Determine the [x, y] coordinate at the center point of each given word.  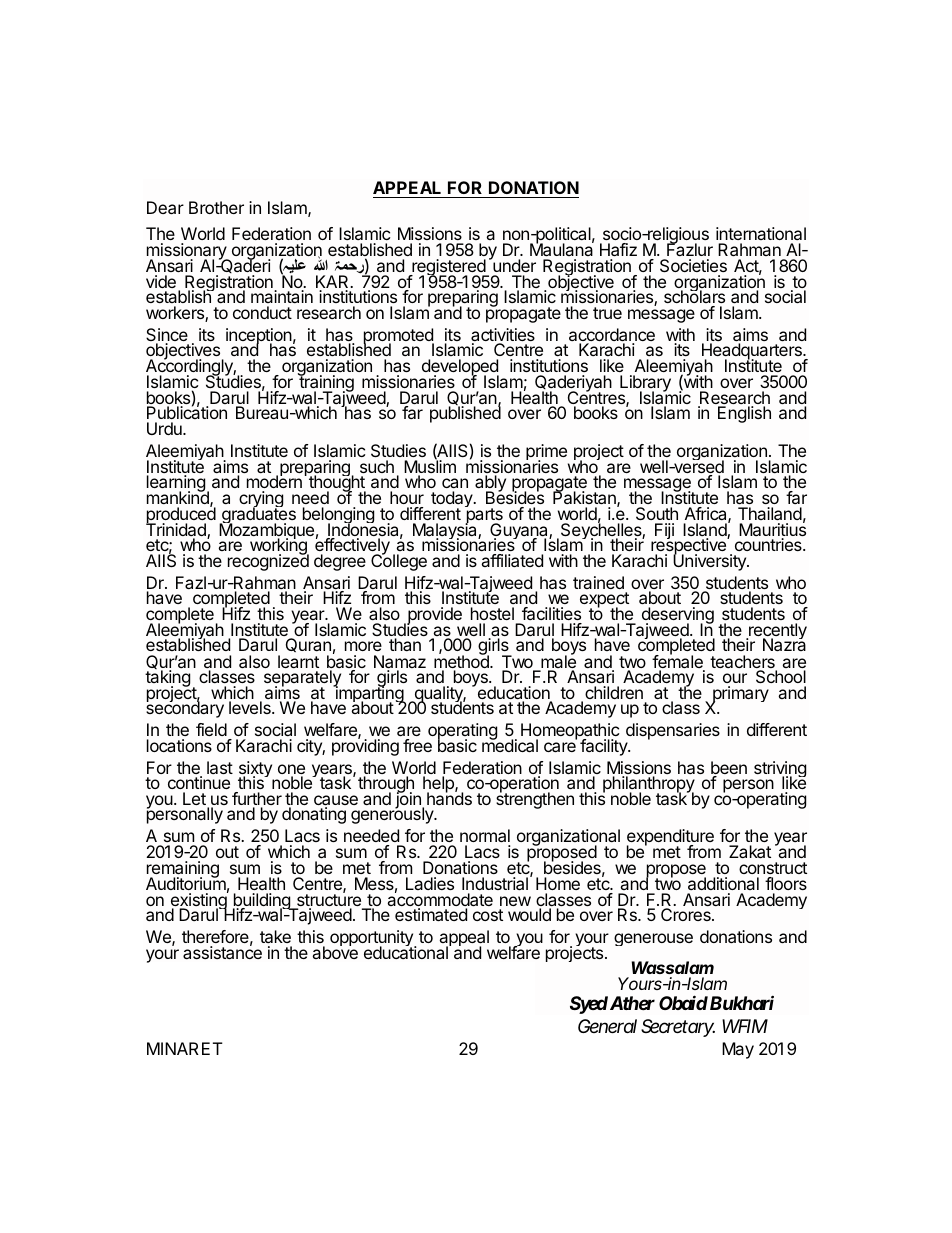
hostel [492, 613]
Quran [308, 645]
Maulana [562, 249]
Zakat [750, 851]
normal [485, 837]
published [465, 414]
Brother [216, 207]
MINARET [185, 1048]
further [257, 800]
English [744, 414]
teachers [743, 663]
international [761, 233]
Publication [187, 414]
